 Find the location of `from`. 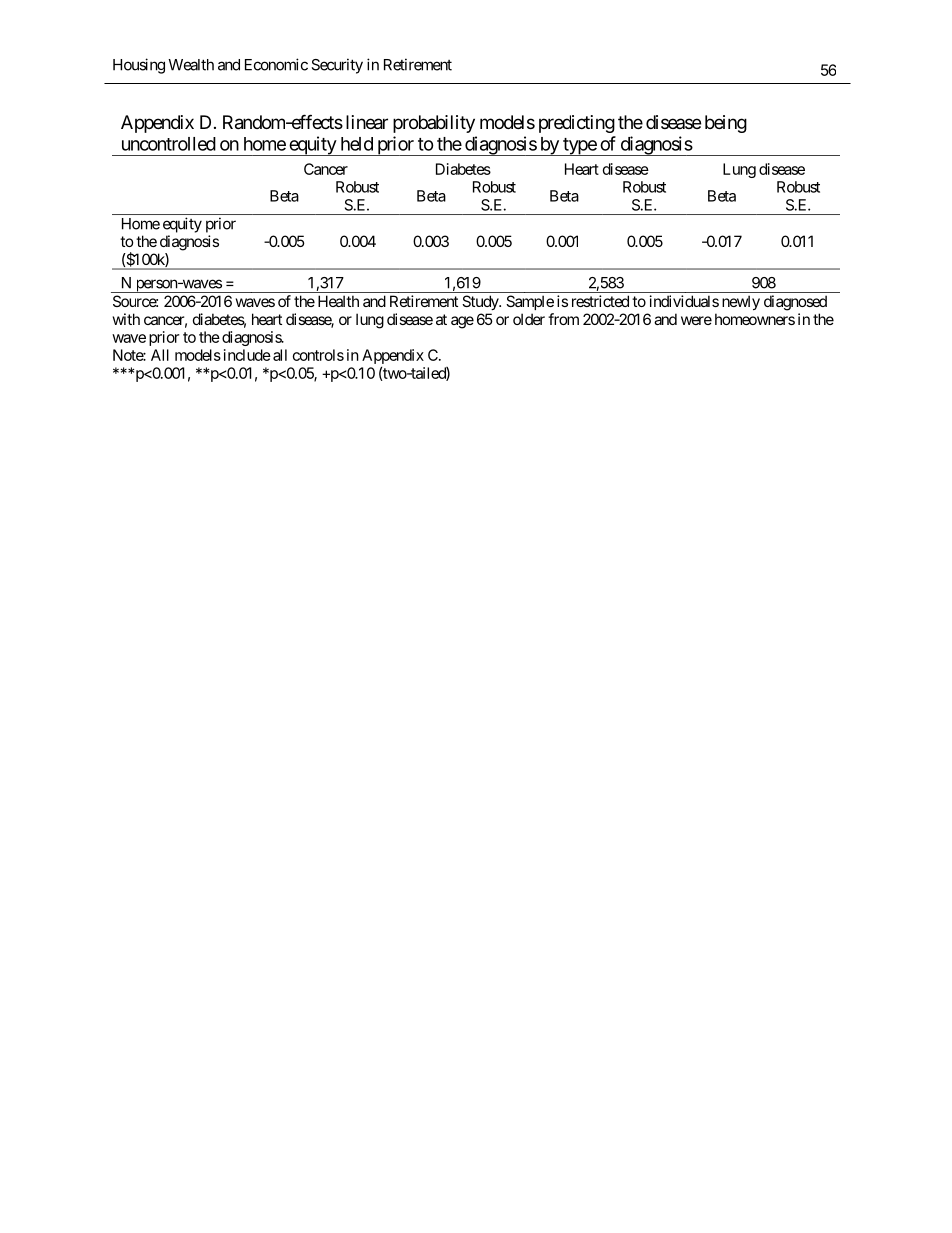

from is located at coordinates (563, 319).
